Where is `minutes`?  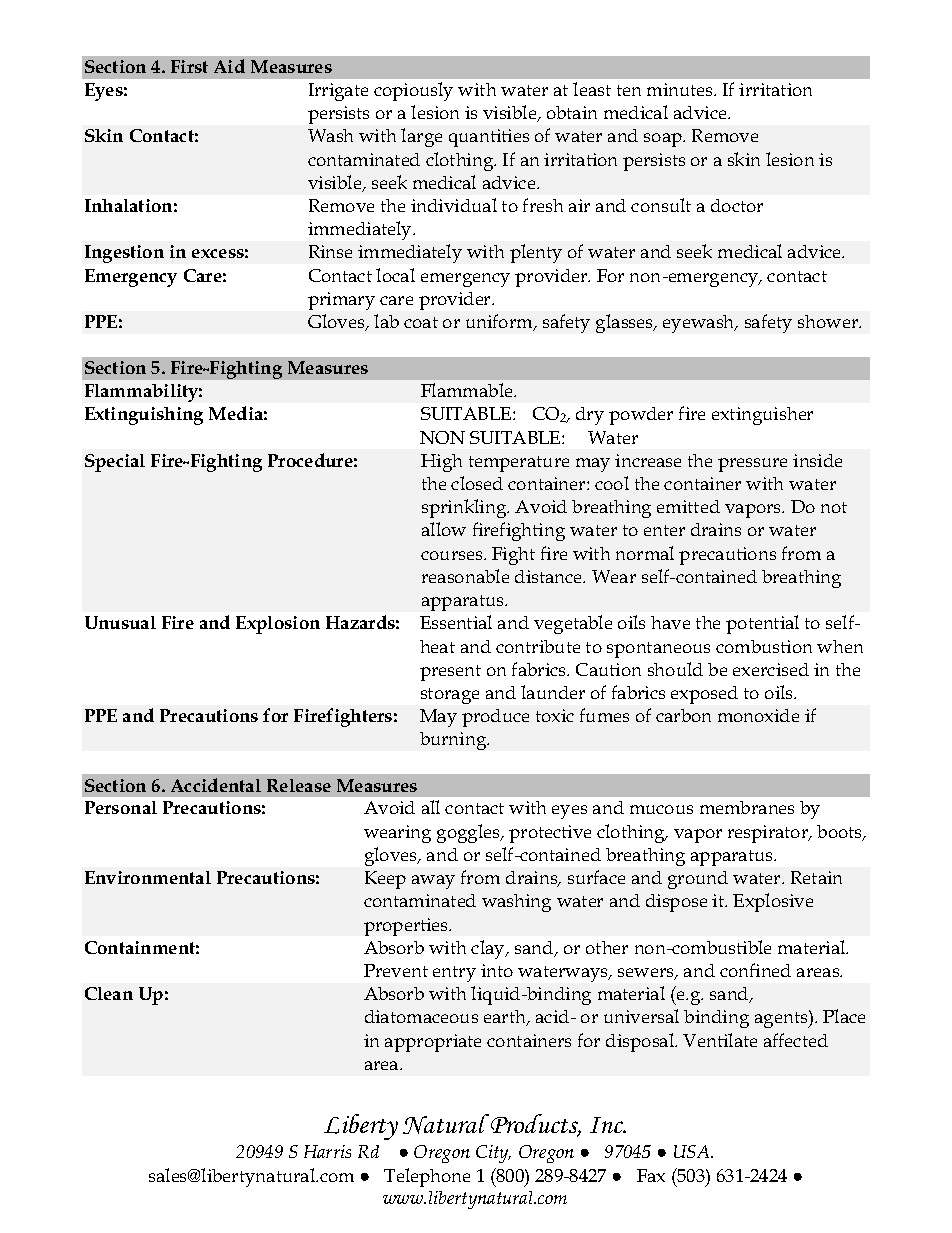
minutes is located at coordinates (681, 89).
